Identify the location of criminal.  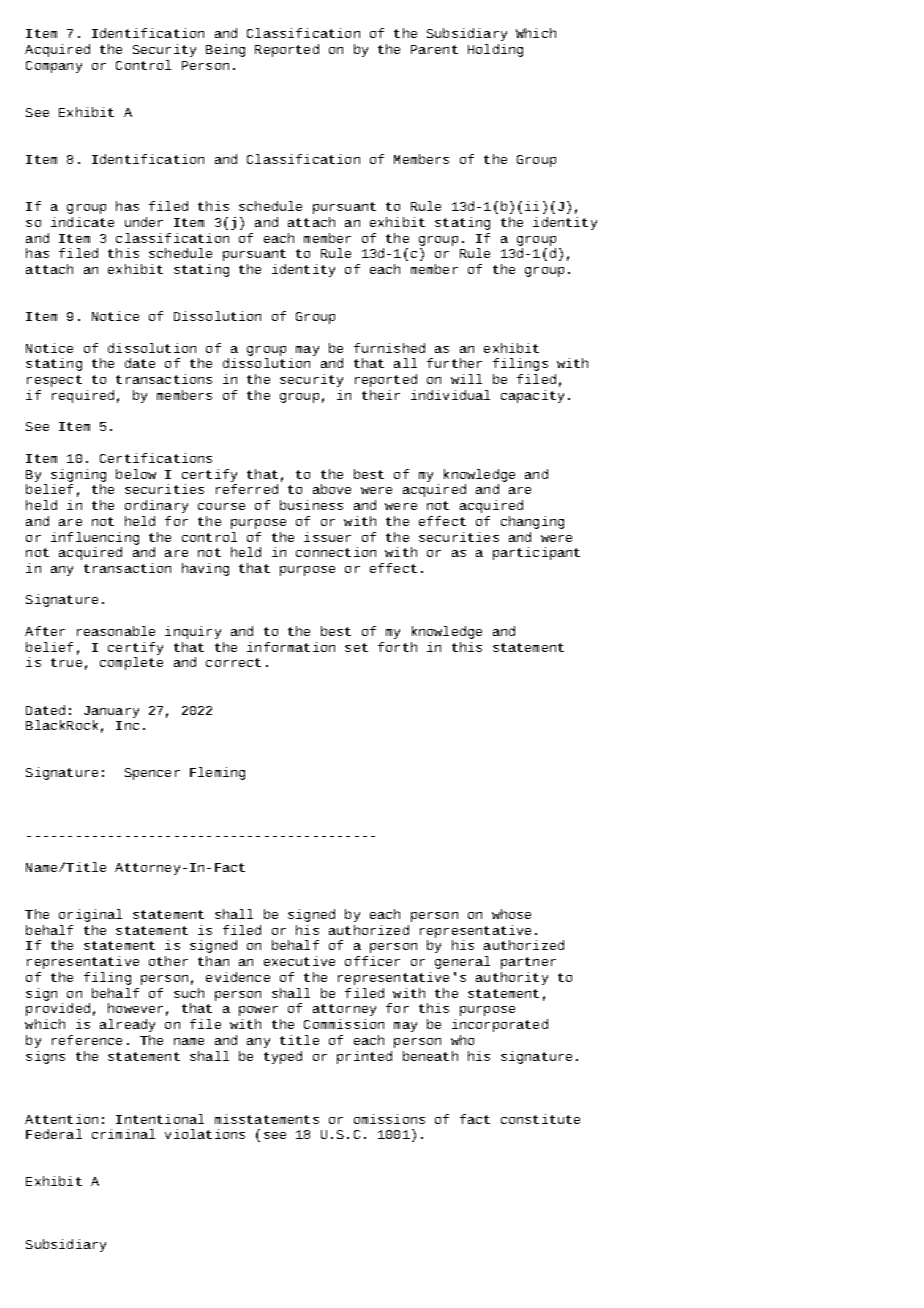
(123, 1134).
